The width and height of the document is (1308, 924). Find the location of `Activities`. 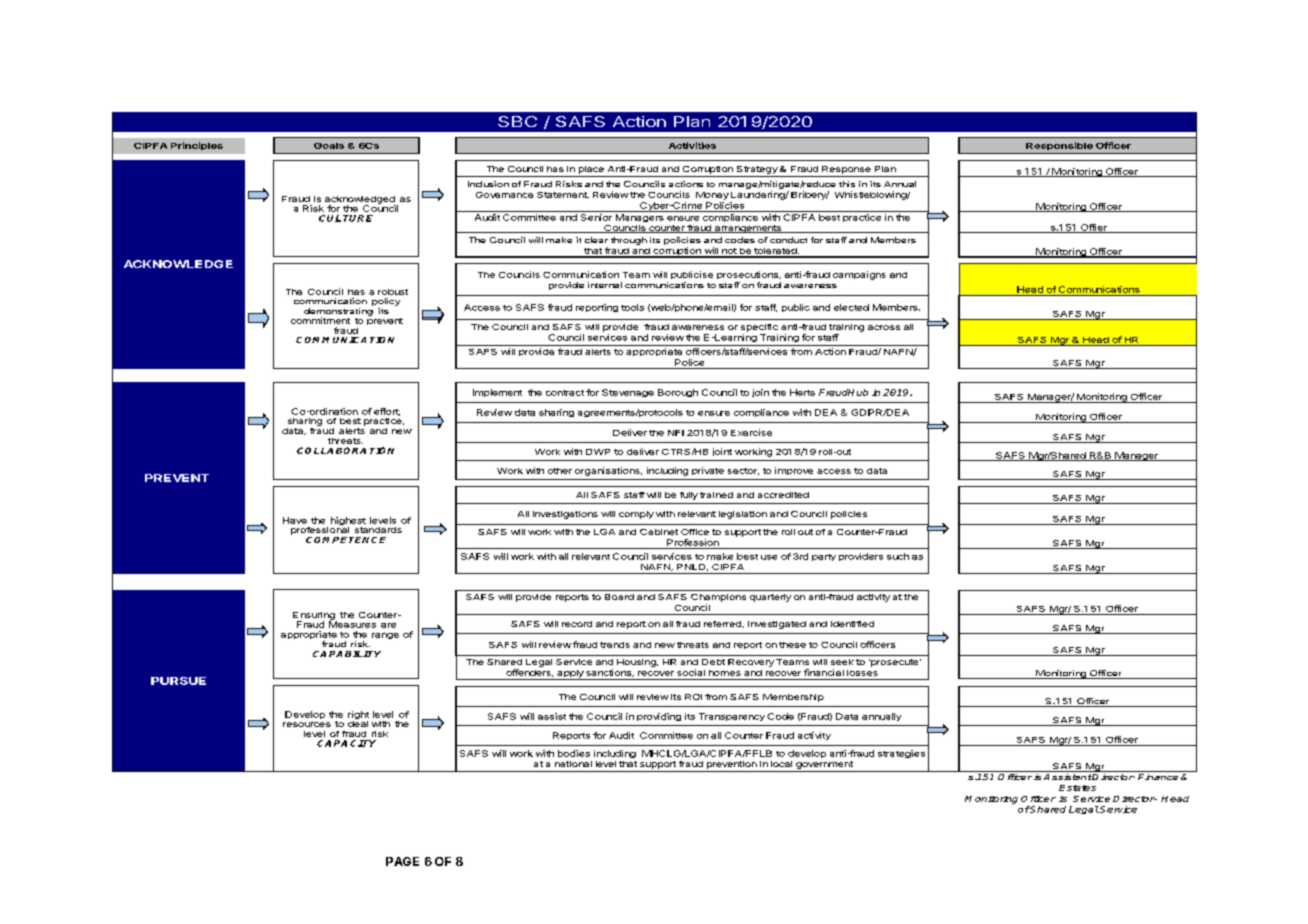

Activities is located at coordinates (692, 145).
